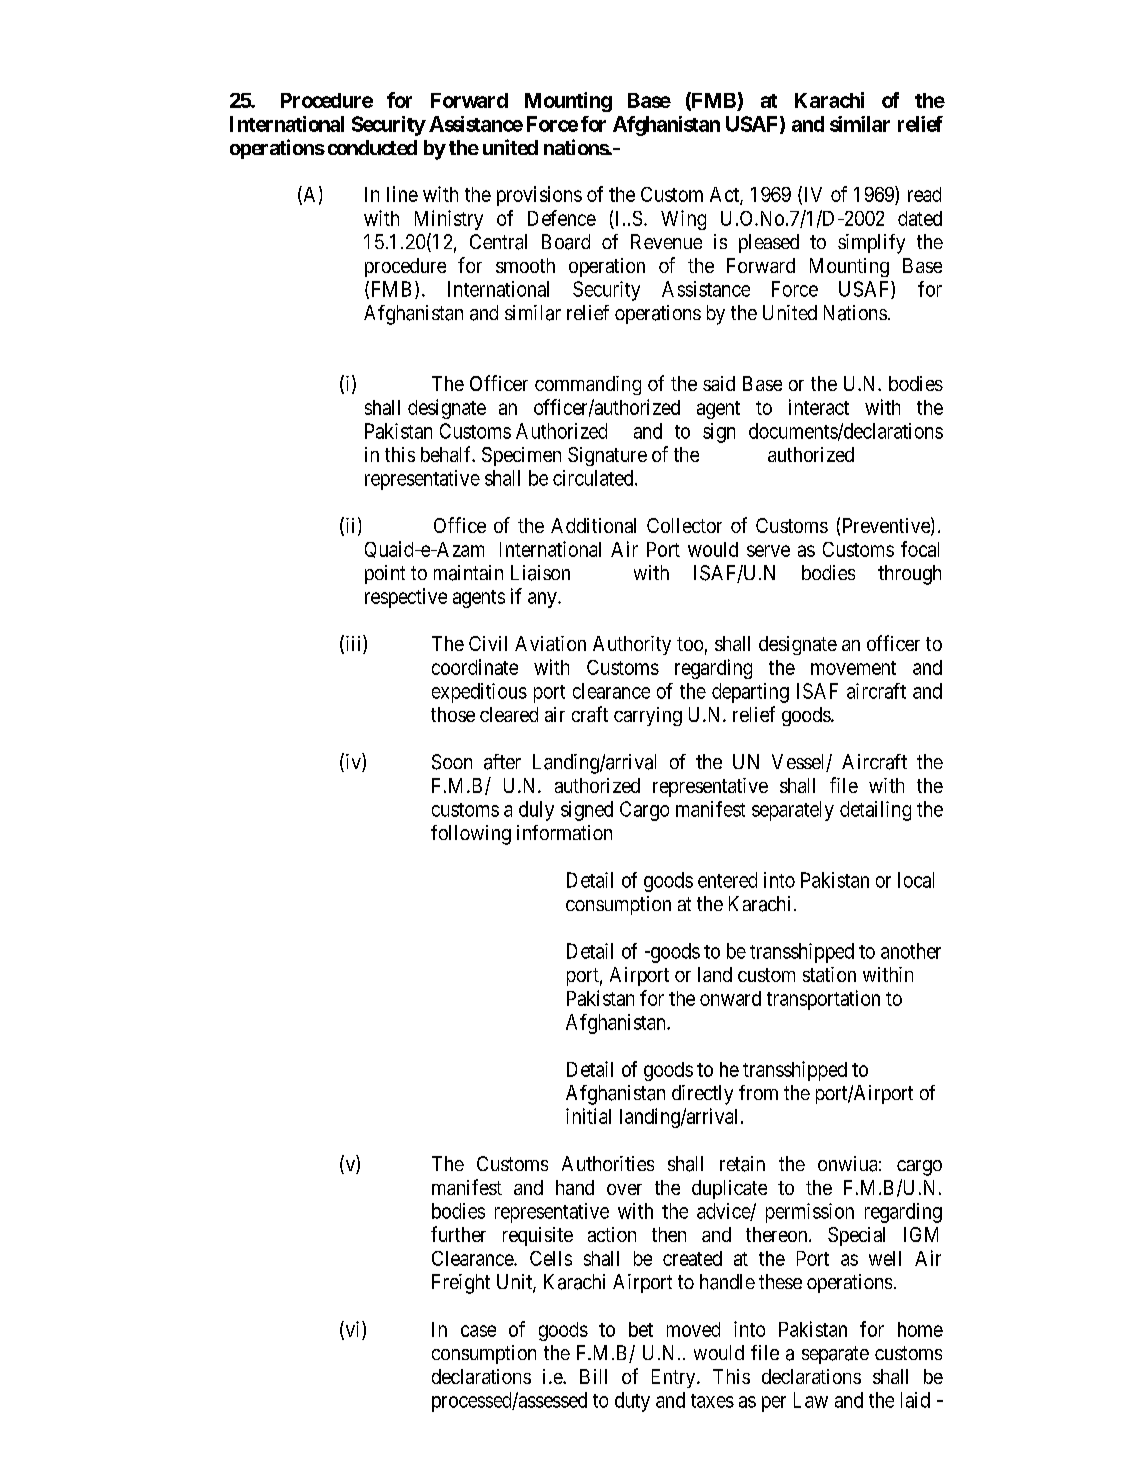 The height and width of the screenshot is (1480, 1144). What do you see at coordinates (458, 1234) in the screenshot?
I see `further` at bounding box center [458, 1234].
